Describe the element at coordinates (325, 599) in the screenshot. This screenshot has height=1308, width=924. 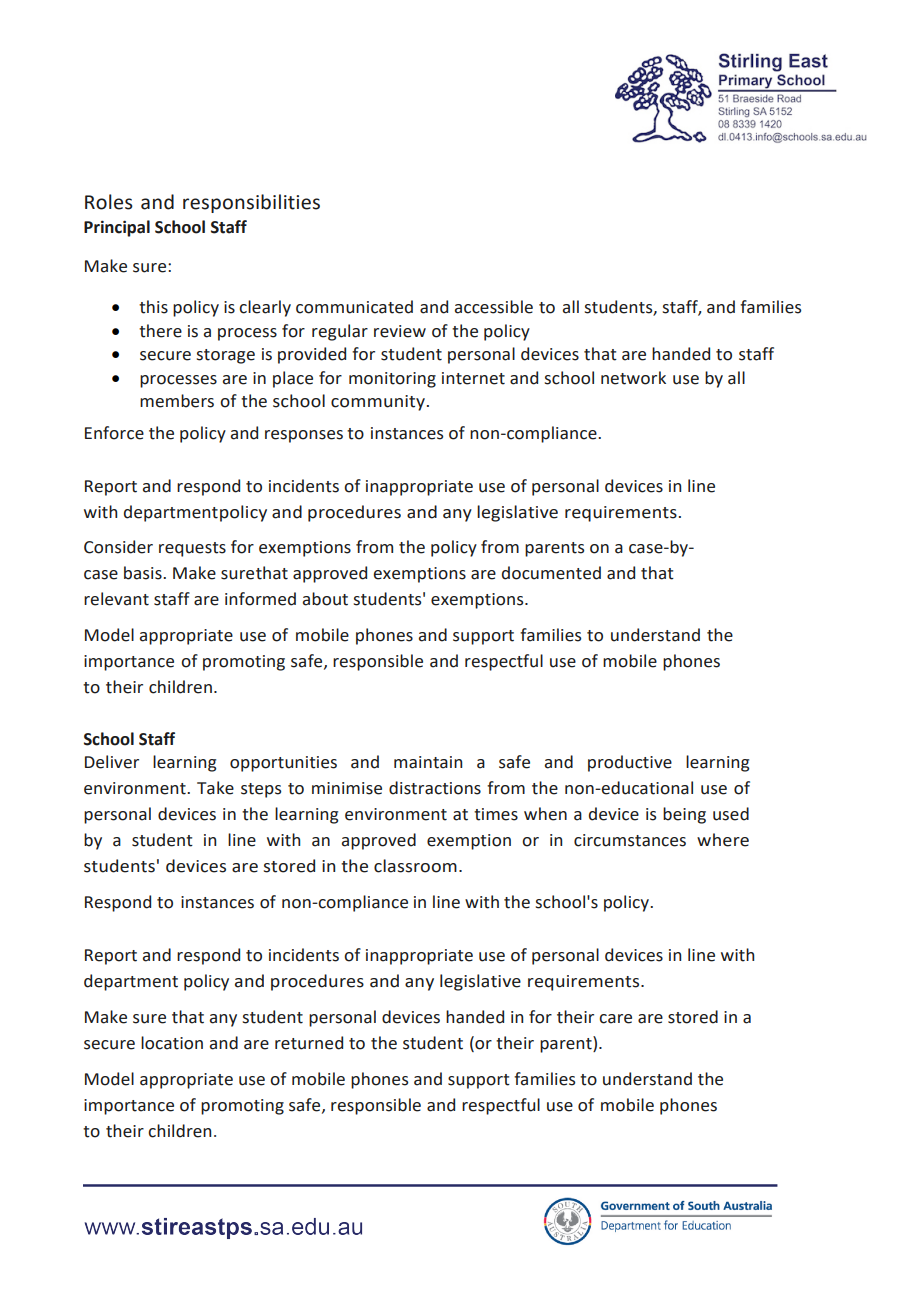
I see `about` at that location.
